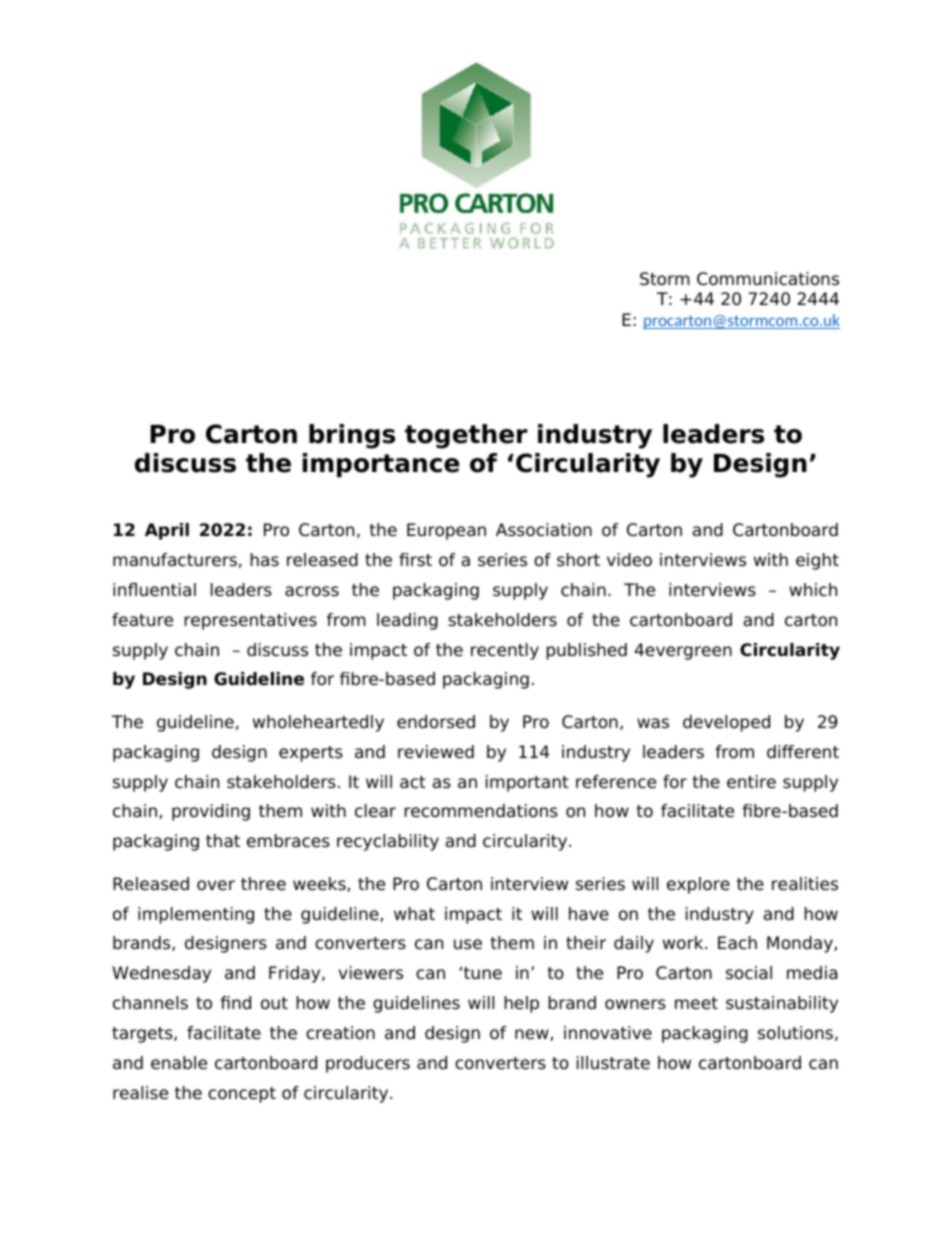 The width and height of the page is (952, 1233). What do you see at coordinates (265, 560) in the page?
I see `has` at bounding box center [265, 560].
